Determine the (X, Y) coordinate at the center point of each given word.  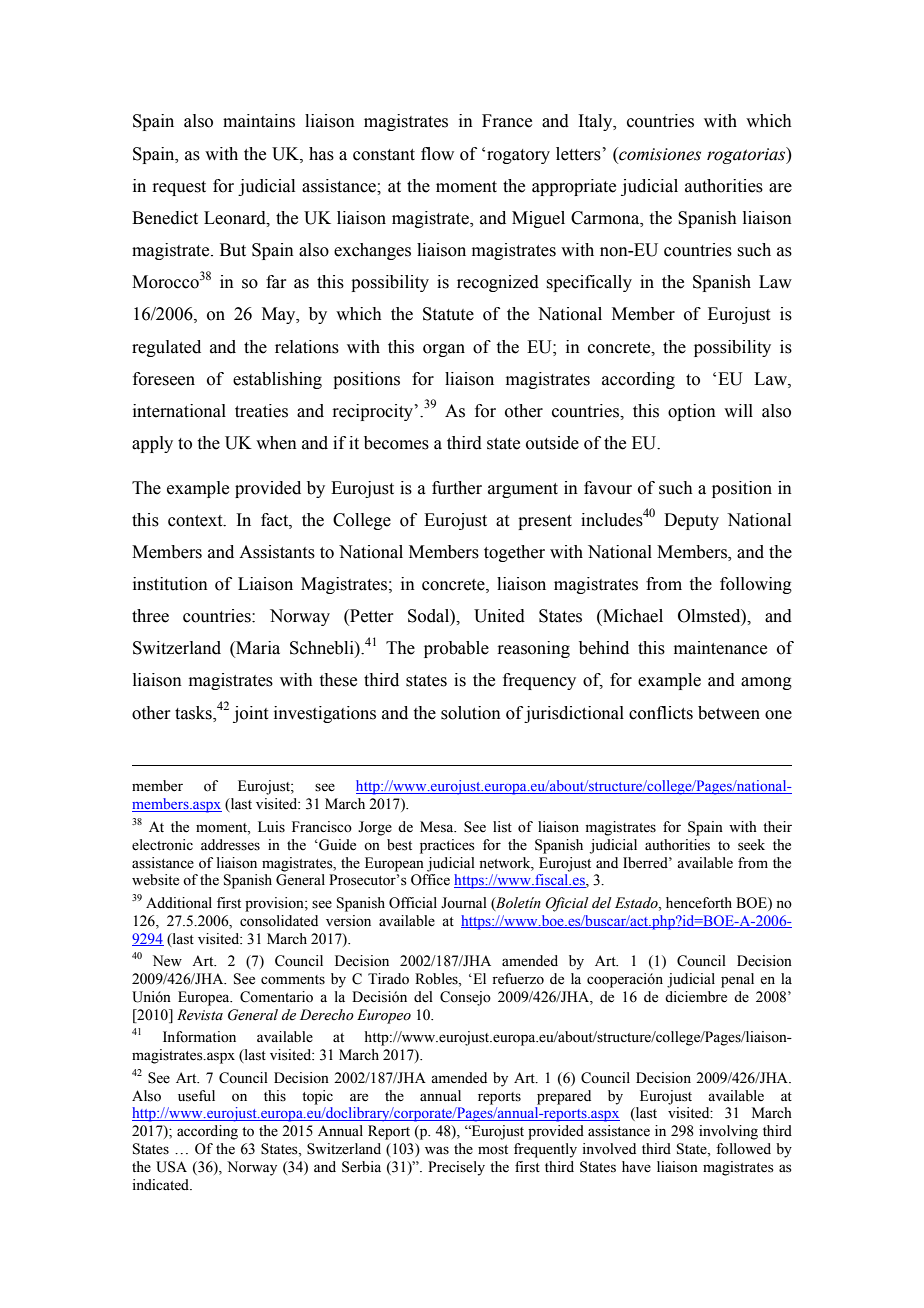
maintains (259, 121)
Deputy (691, 521)
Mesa (438, 827)
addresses (230, 845)
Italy (596, 122)
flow (437, 154)
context (196, 521)
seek (751, 845)
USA (171, 1167)
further (457, 488)
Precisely (456, 1168)
